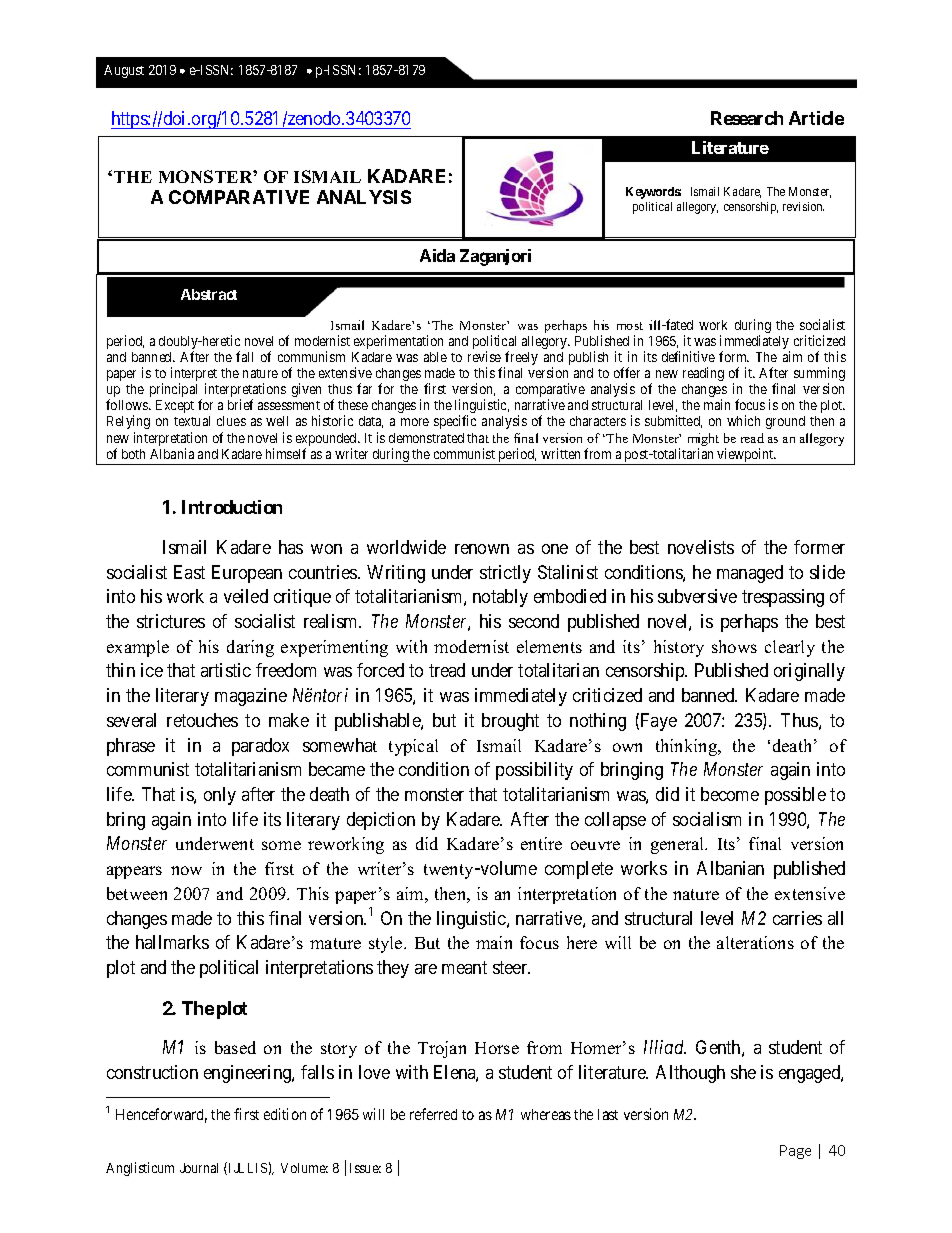  What do you see at coordinates (464, 967) in the page?
I see `meant` at bounding box center [464, 967].
